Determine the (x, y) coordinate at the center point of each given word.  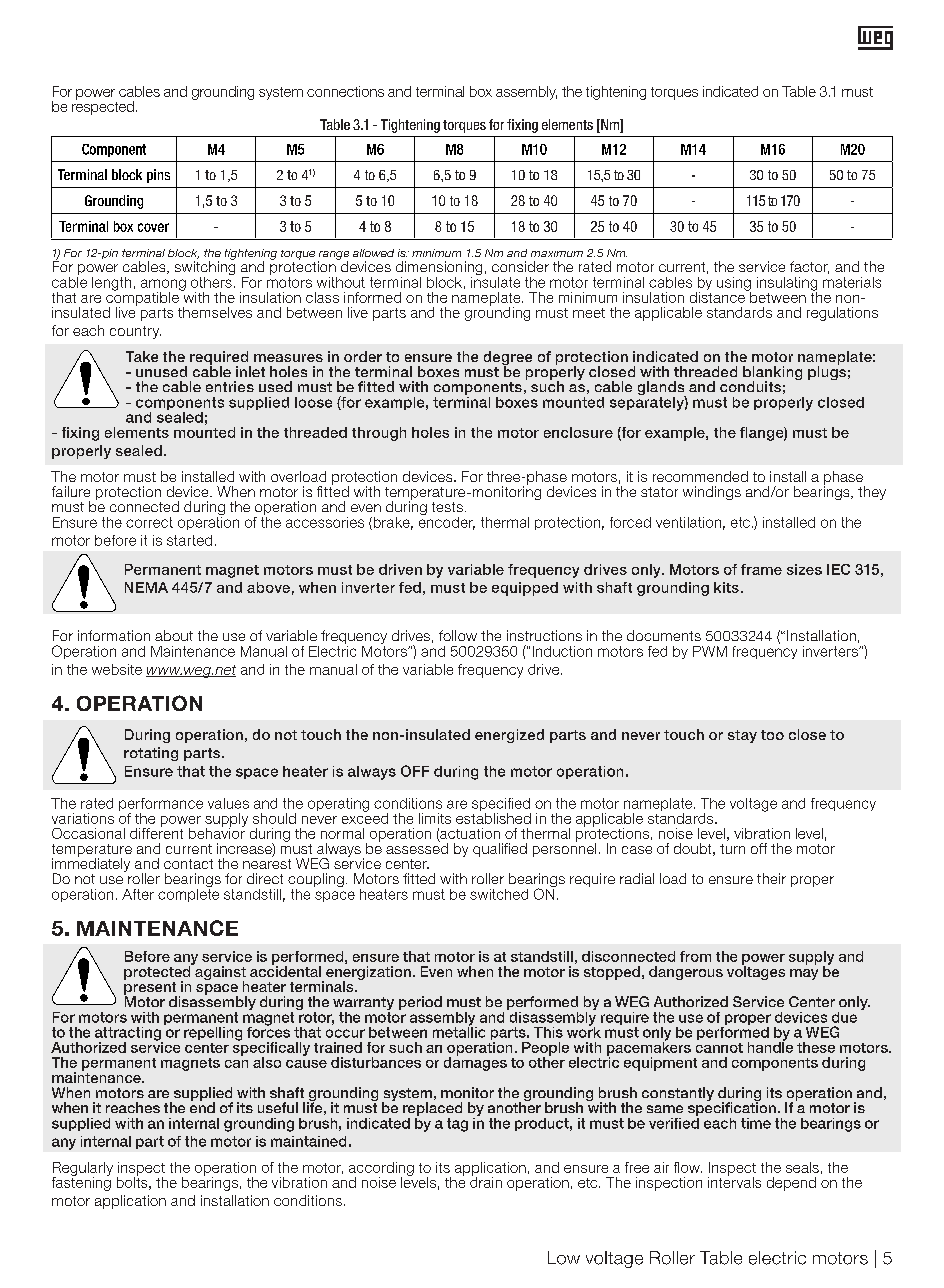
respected (103, 107)
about (174, 635)
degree (508, 359)
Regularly (83, 1170)
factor (809, 267)
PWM (710, 651)
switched (499, 894)
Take (142, 356)
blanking (772, 374)
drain (486, 1181)
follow (458, 635)
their (771, 878)
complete (188, 894)
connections (345, 91)
